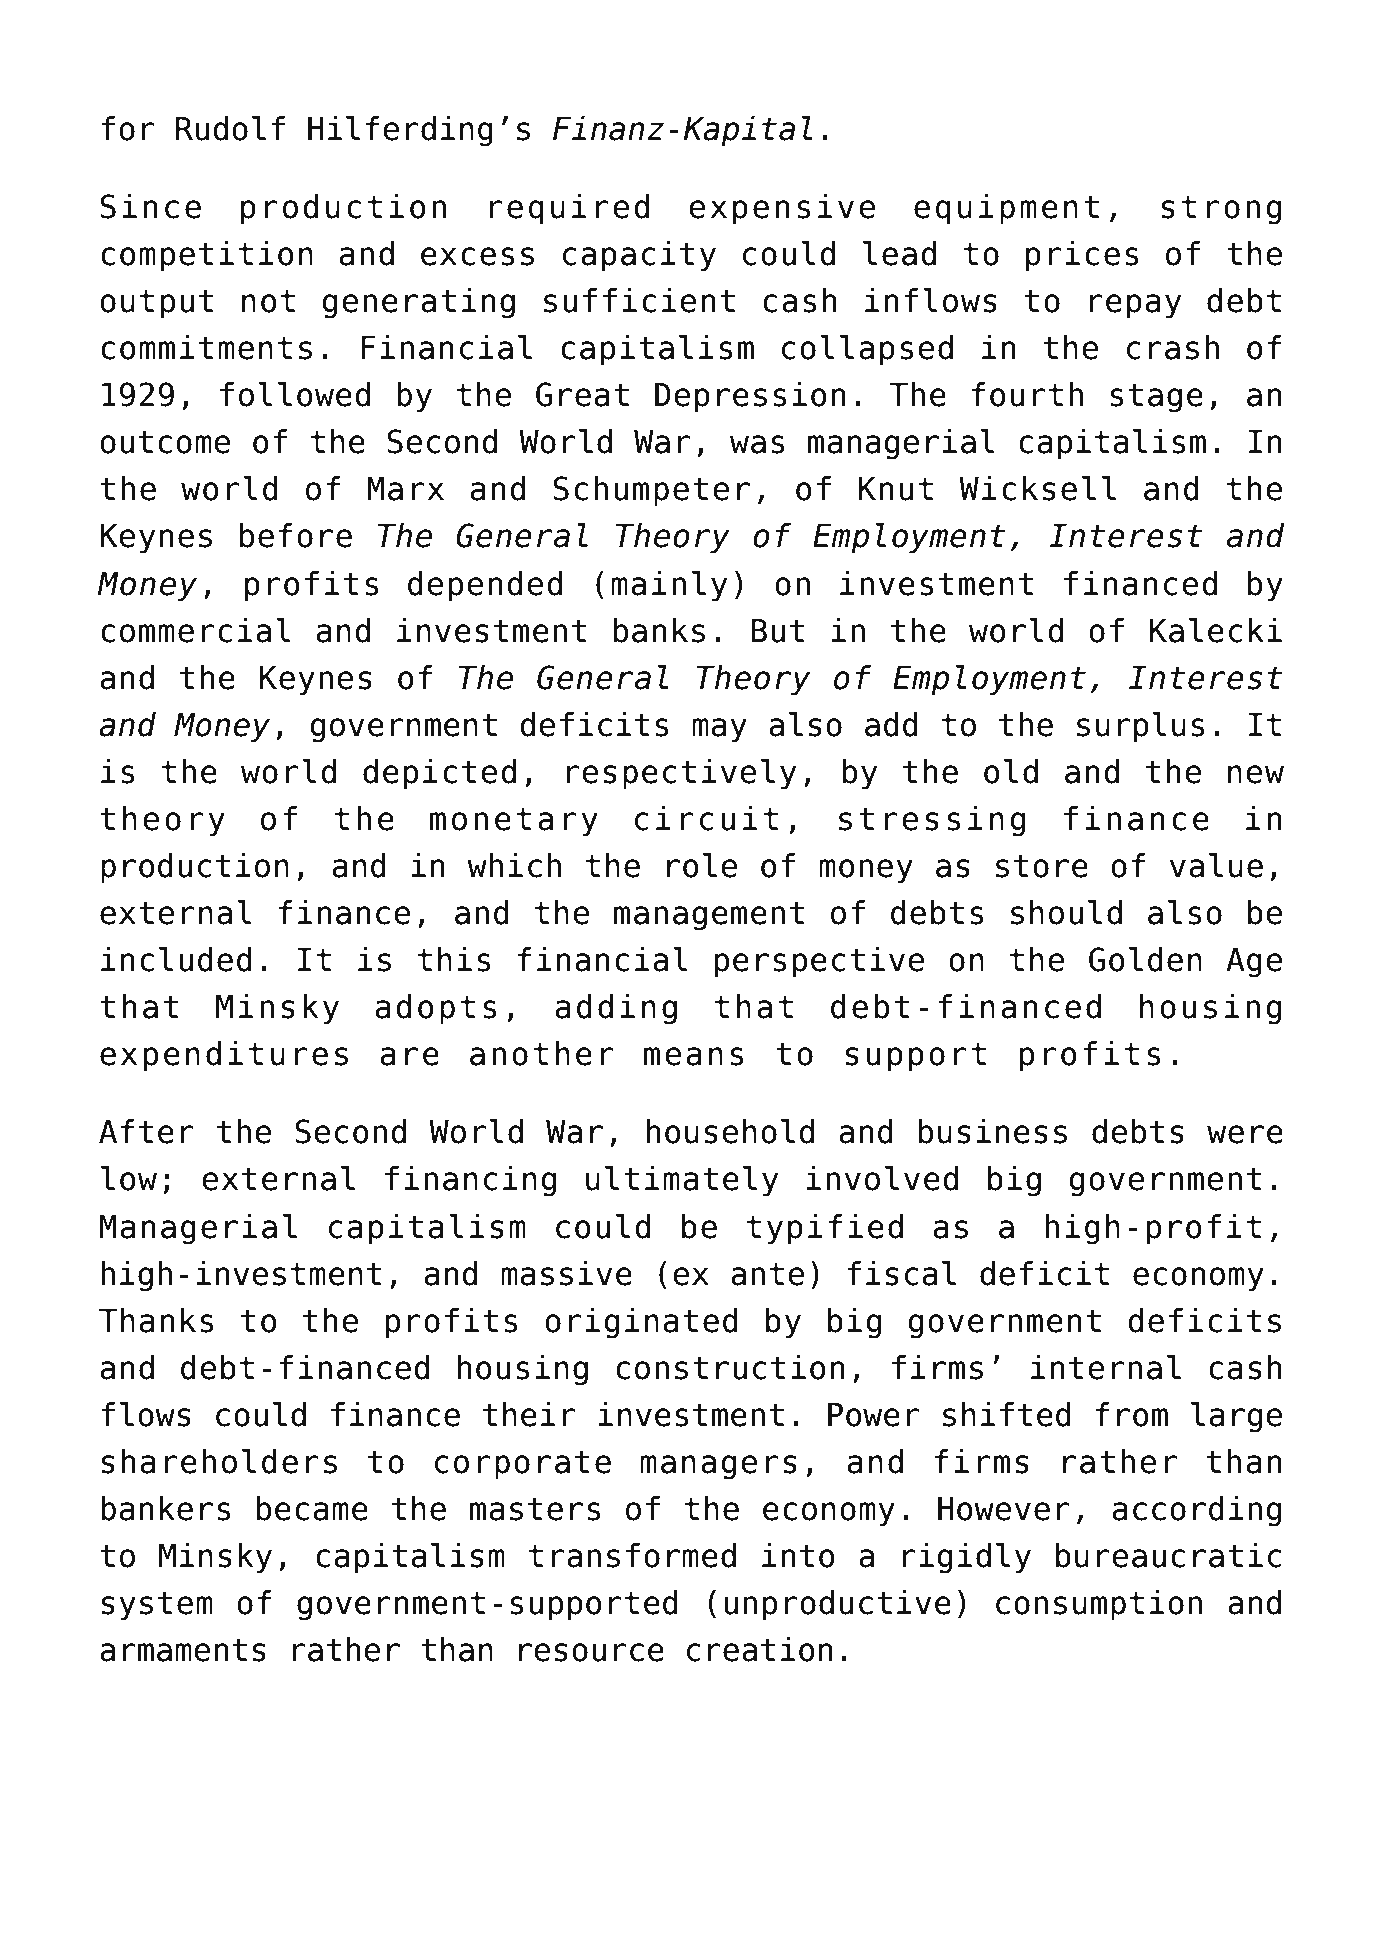 The image size is (1383, 1956). I want to click on creation, so click(760, 1649).
